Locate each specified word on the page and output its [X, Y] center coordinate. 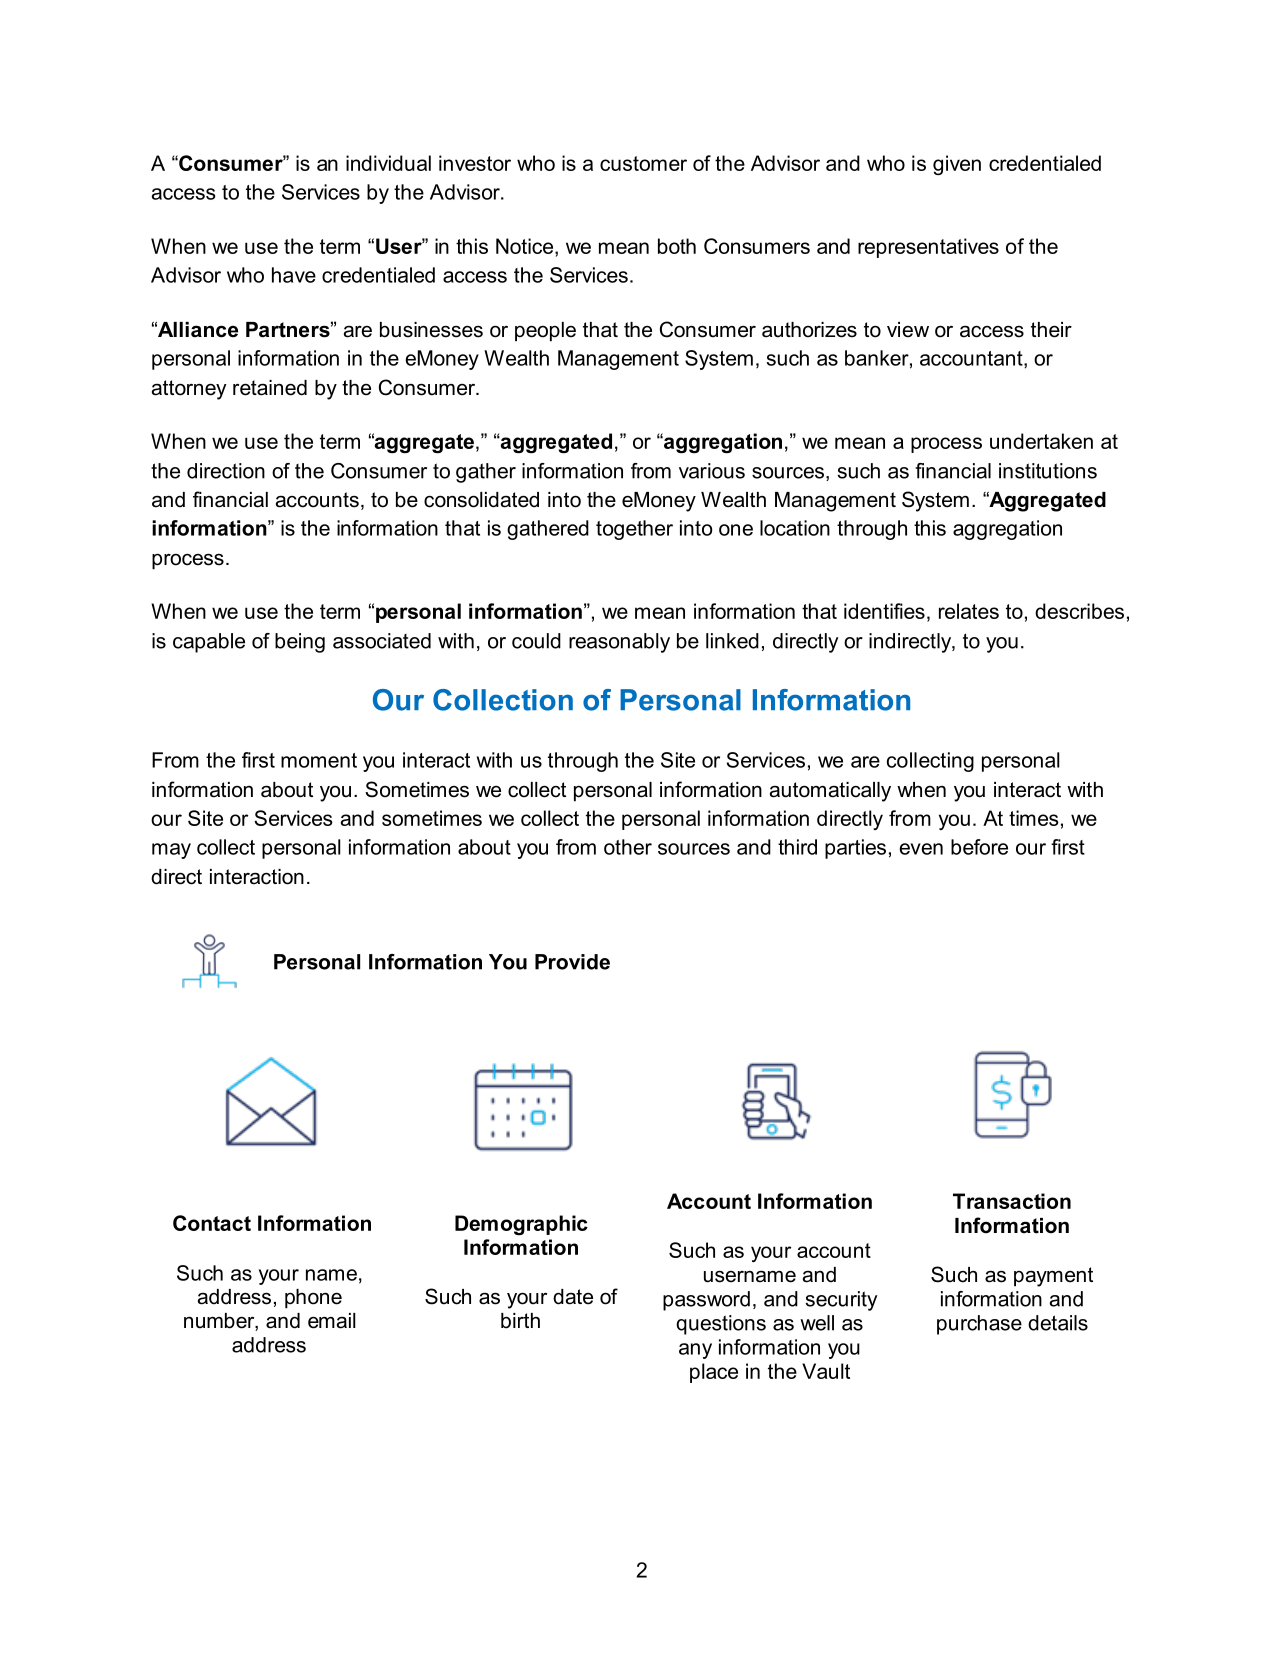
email [332, 1321]
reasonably [619, 643]
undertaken [1041, 441]
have [294, 275]
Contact [212, 1223]
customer [643, 163]
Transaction [1012, 1201]
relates [969, 611]
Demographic [521, 1225]
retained [270, 388]
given [957, 165]
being [300, 643]
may [171, 851]
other [628, 847]
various [712, 471]
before [979, 847]
